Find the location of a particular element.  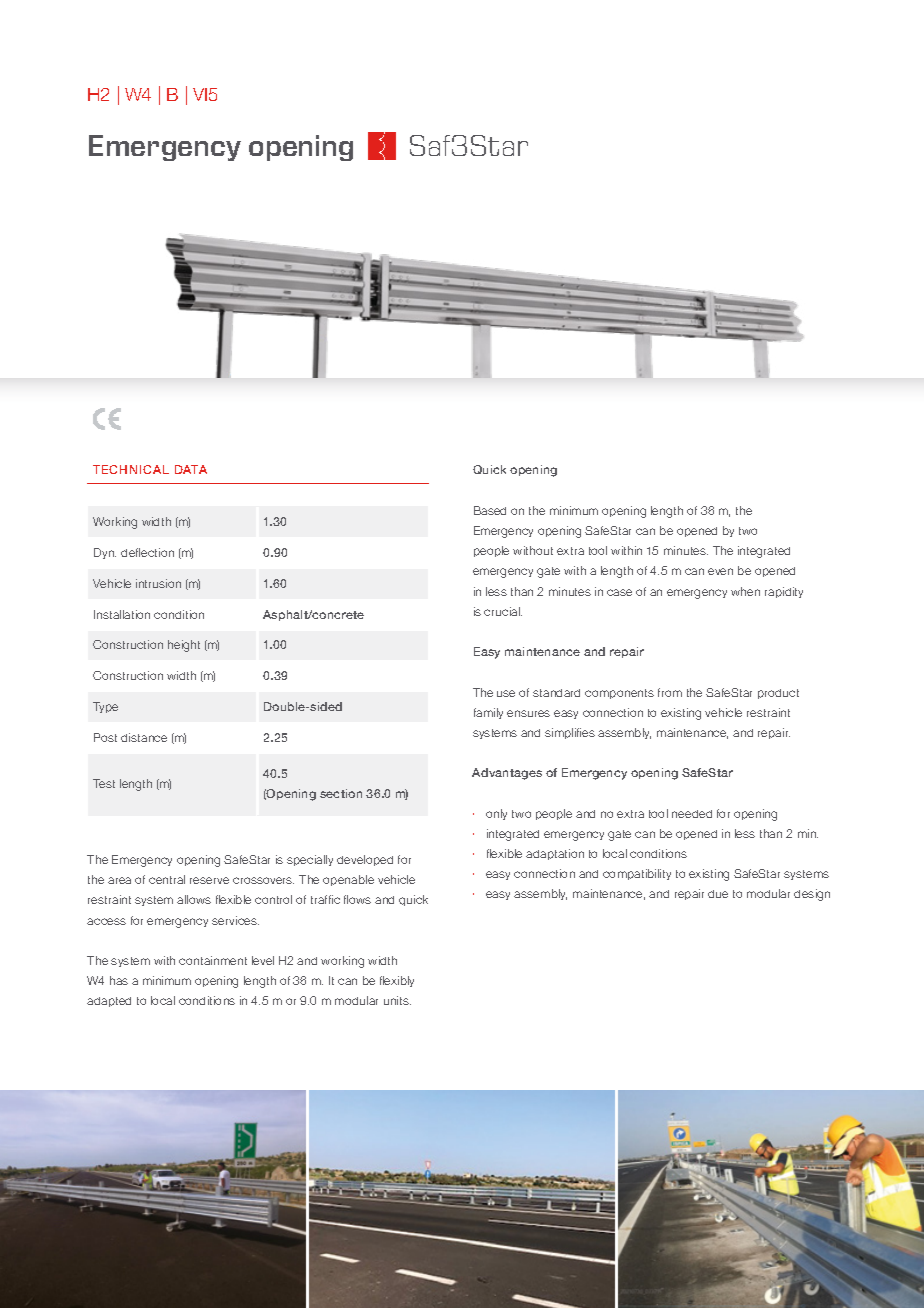

crucial is located at coordinates (503, 611).
